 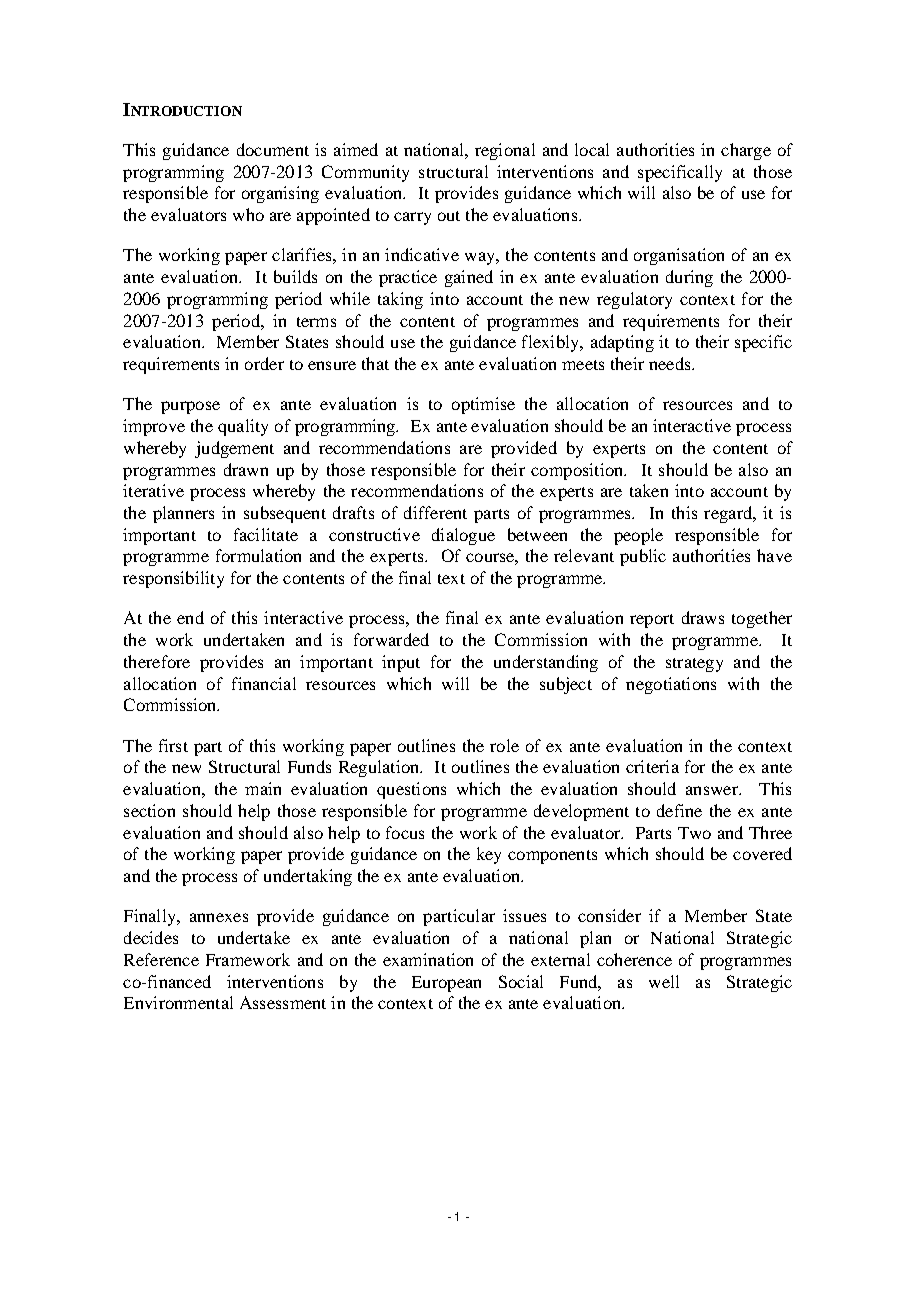 What do you see at coordinates (446, 984) in the screenshot?
I see `European` at bounding box center [446, 984].
